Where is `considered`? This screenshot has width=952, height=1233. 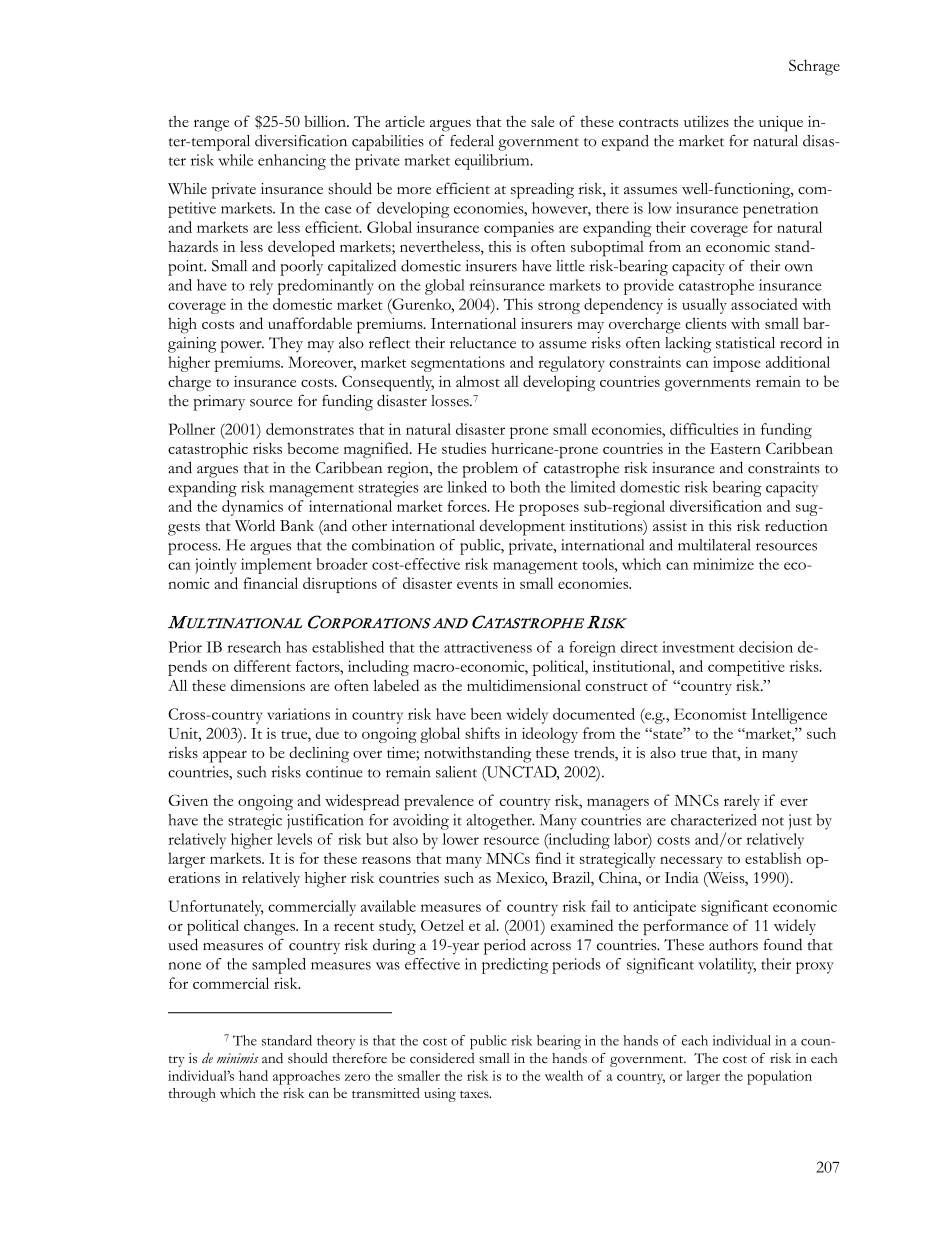 considered is located at coordinates (442, 1058).
